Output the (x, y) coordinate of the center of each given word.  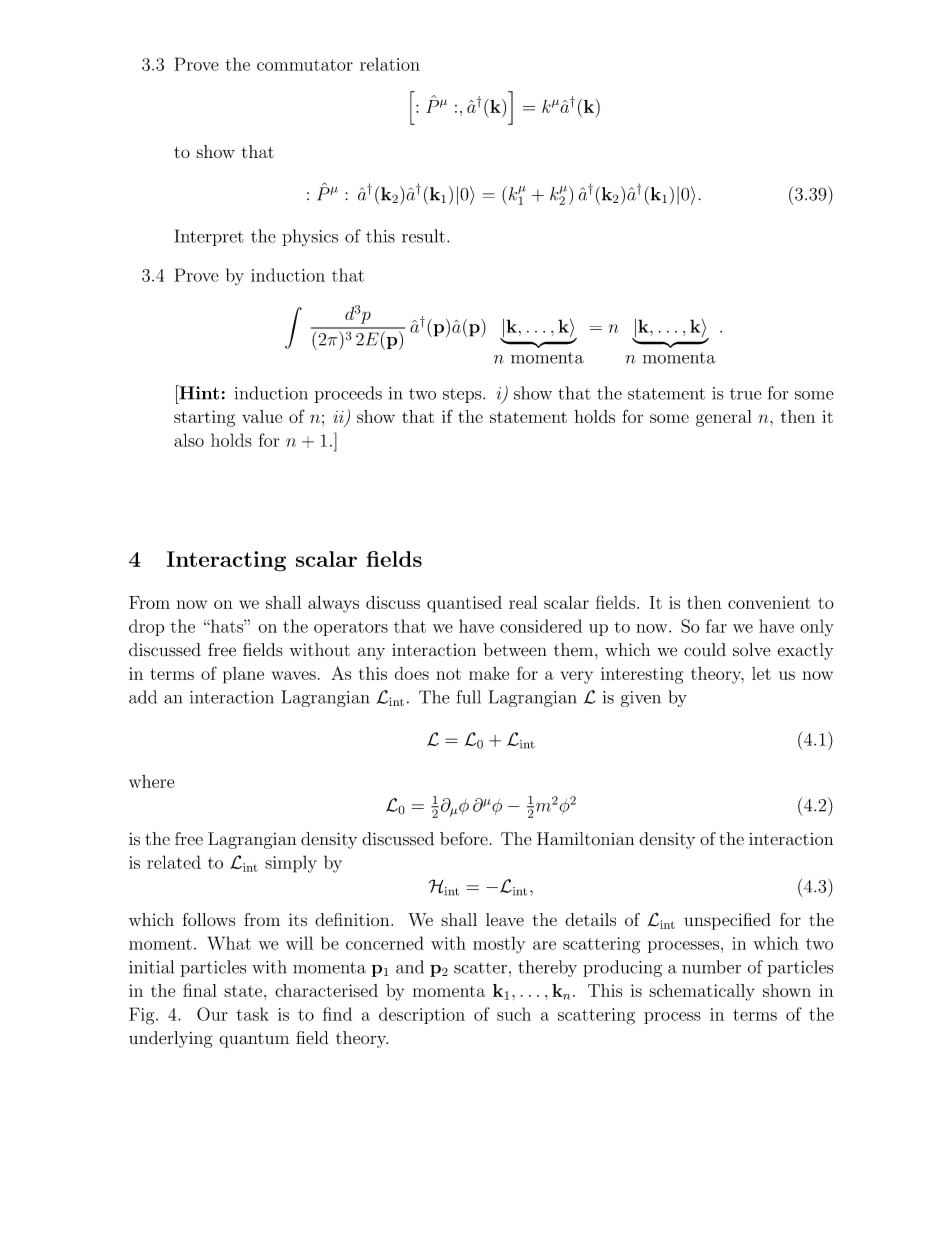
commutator (305, 65)
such (514, 1014)
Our (212, 1014)
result (423, 236)
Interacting (226, 561)
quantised (464, 604)
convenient (769, 602)
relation (390, 64)
